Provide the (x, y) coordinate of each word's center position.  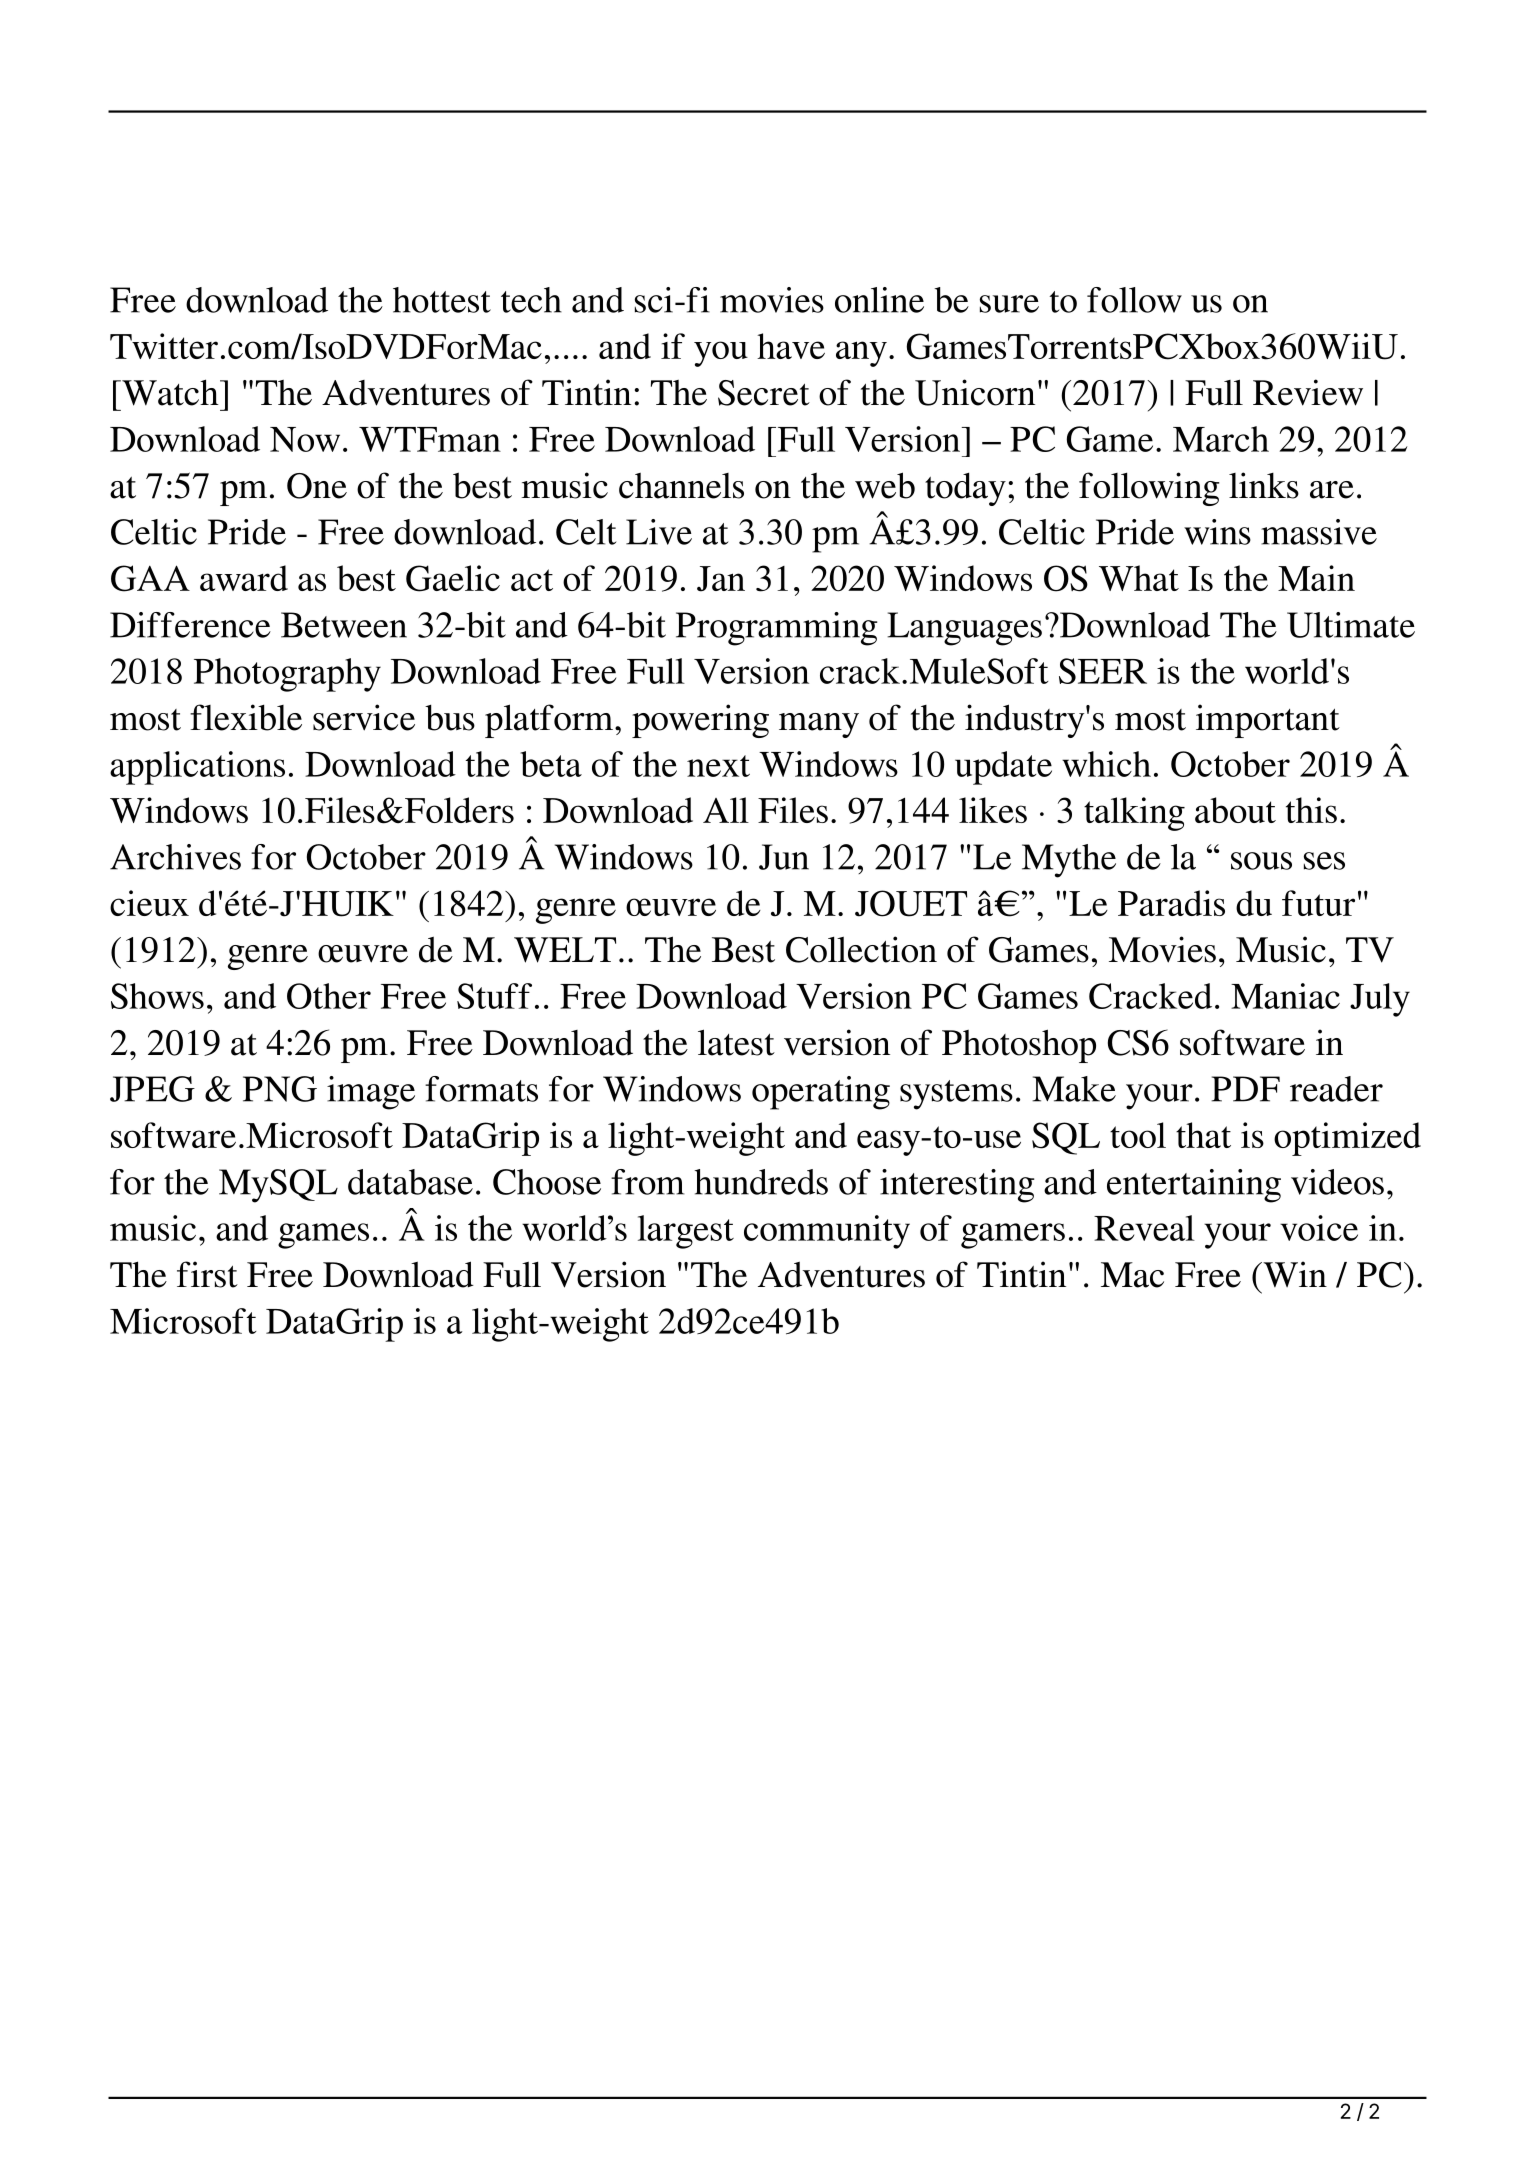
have (791, 346)
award (244, 578)
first (207, 1274)
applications (197, 768)
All (726, 810)
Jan (721, 579)
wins (1217, 532)
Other (329, 996)
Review (1308, 392)
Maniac (1285, 996)
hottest (442, 300)
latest (736, 1042)
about (1235, 810)
